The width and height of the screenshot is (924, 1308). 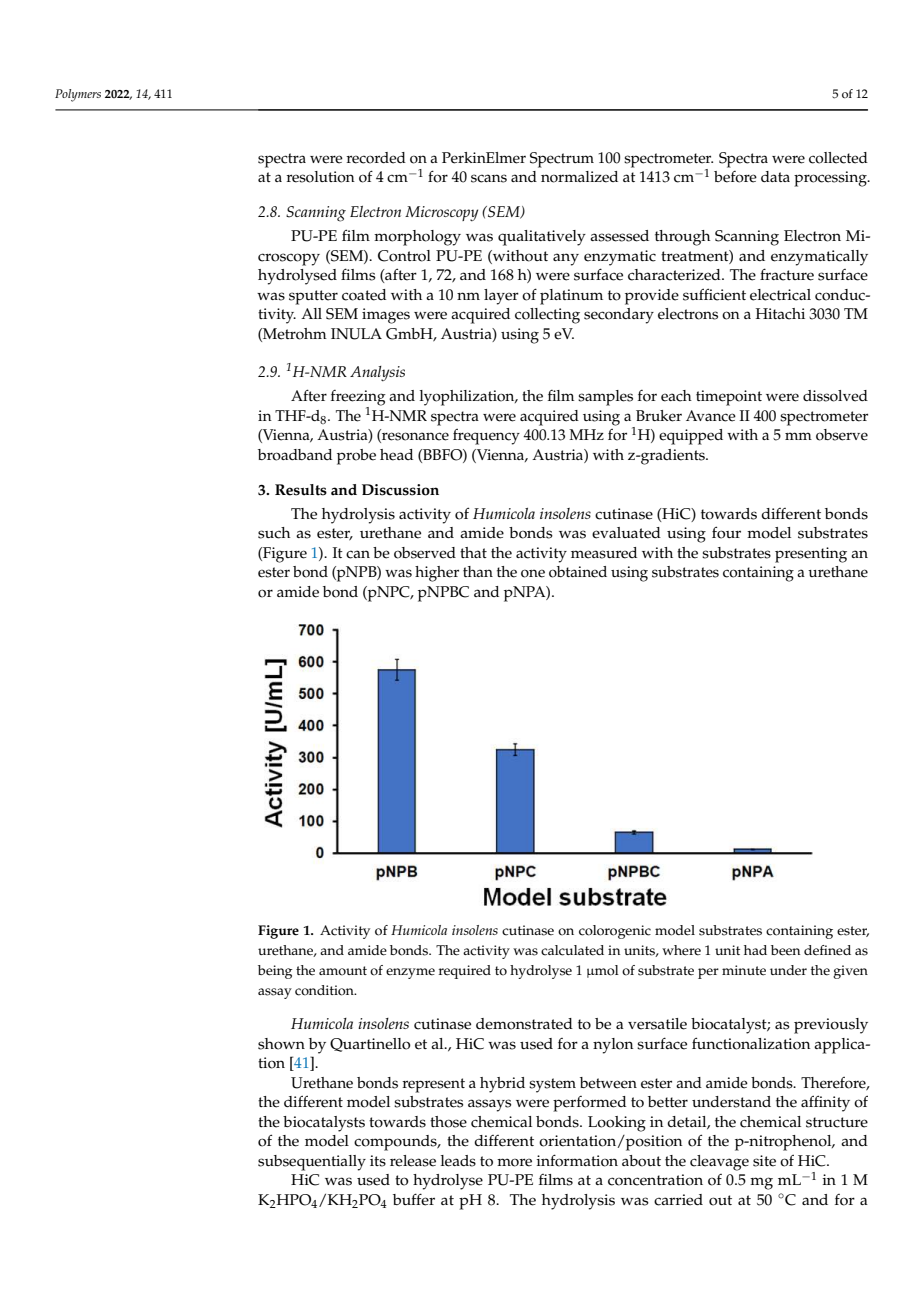 I want to click on amount, so click(x=343, y=971).
